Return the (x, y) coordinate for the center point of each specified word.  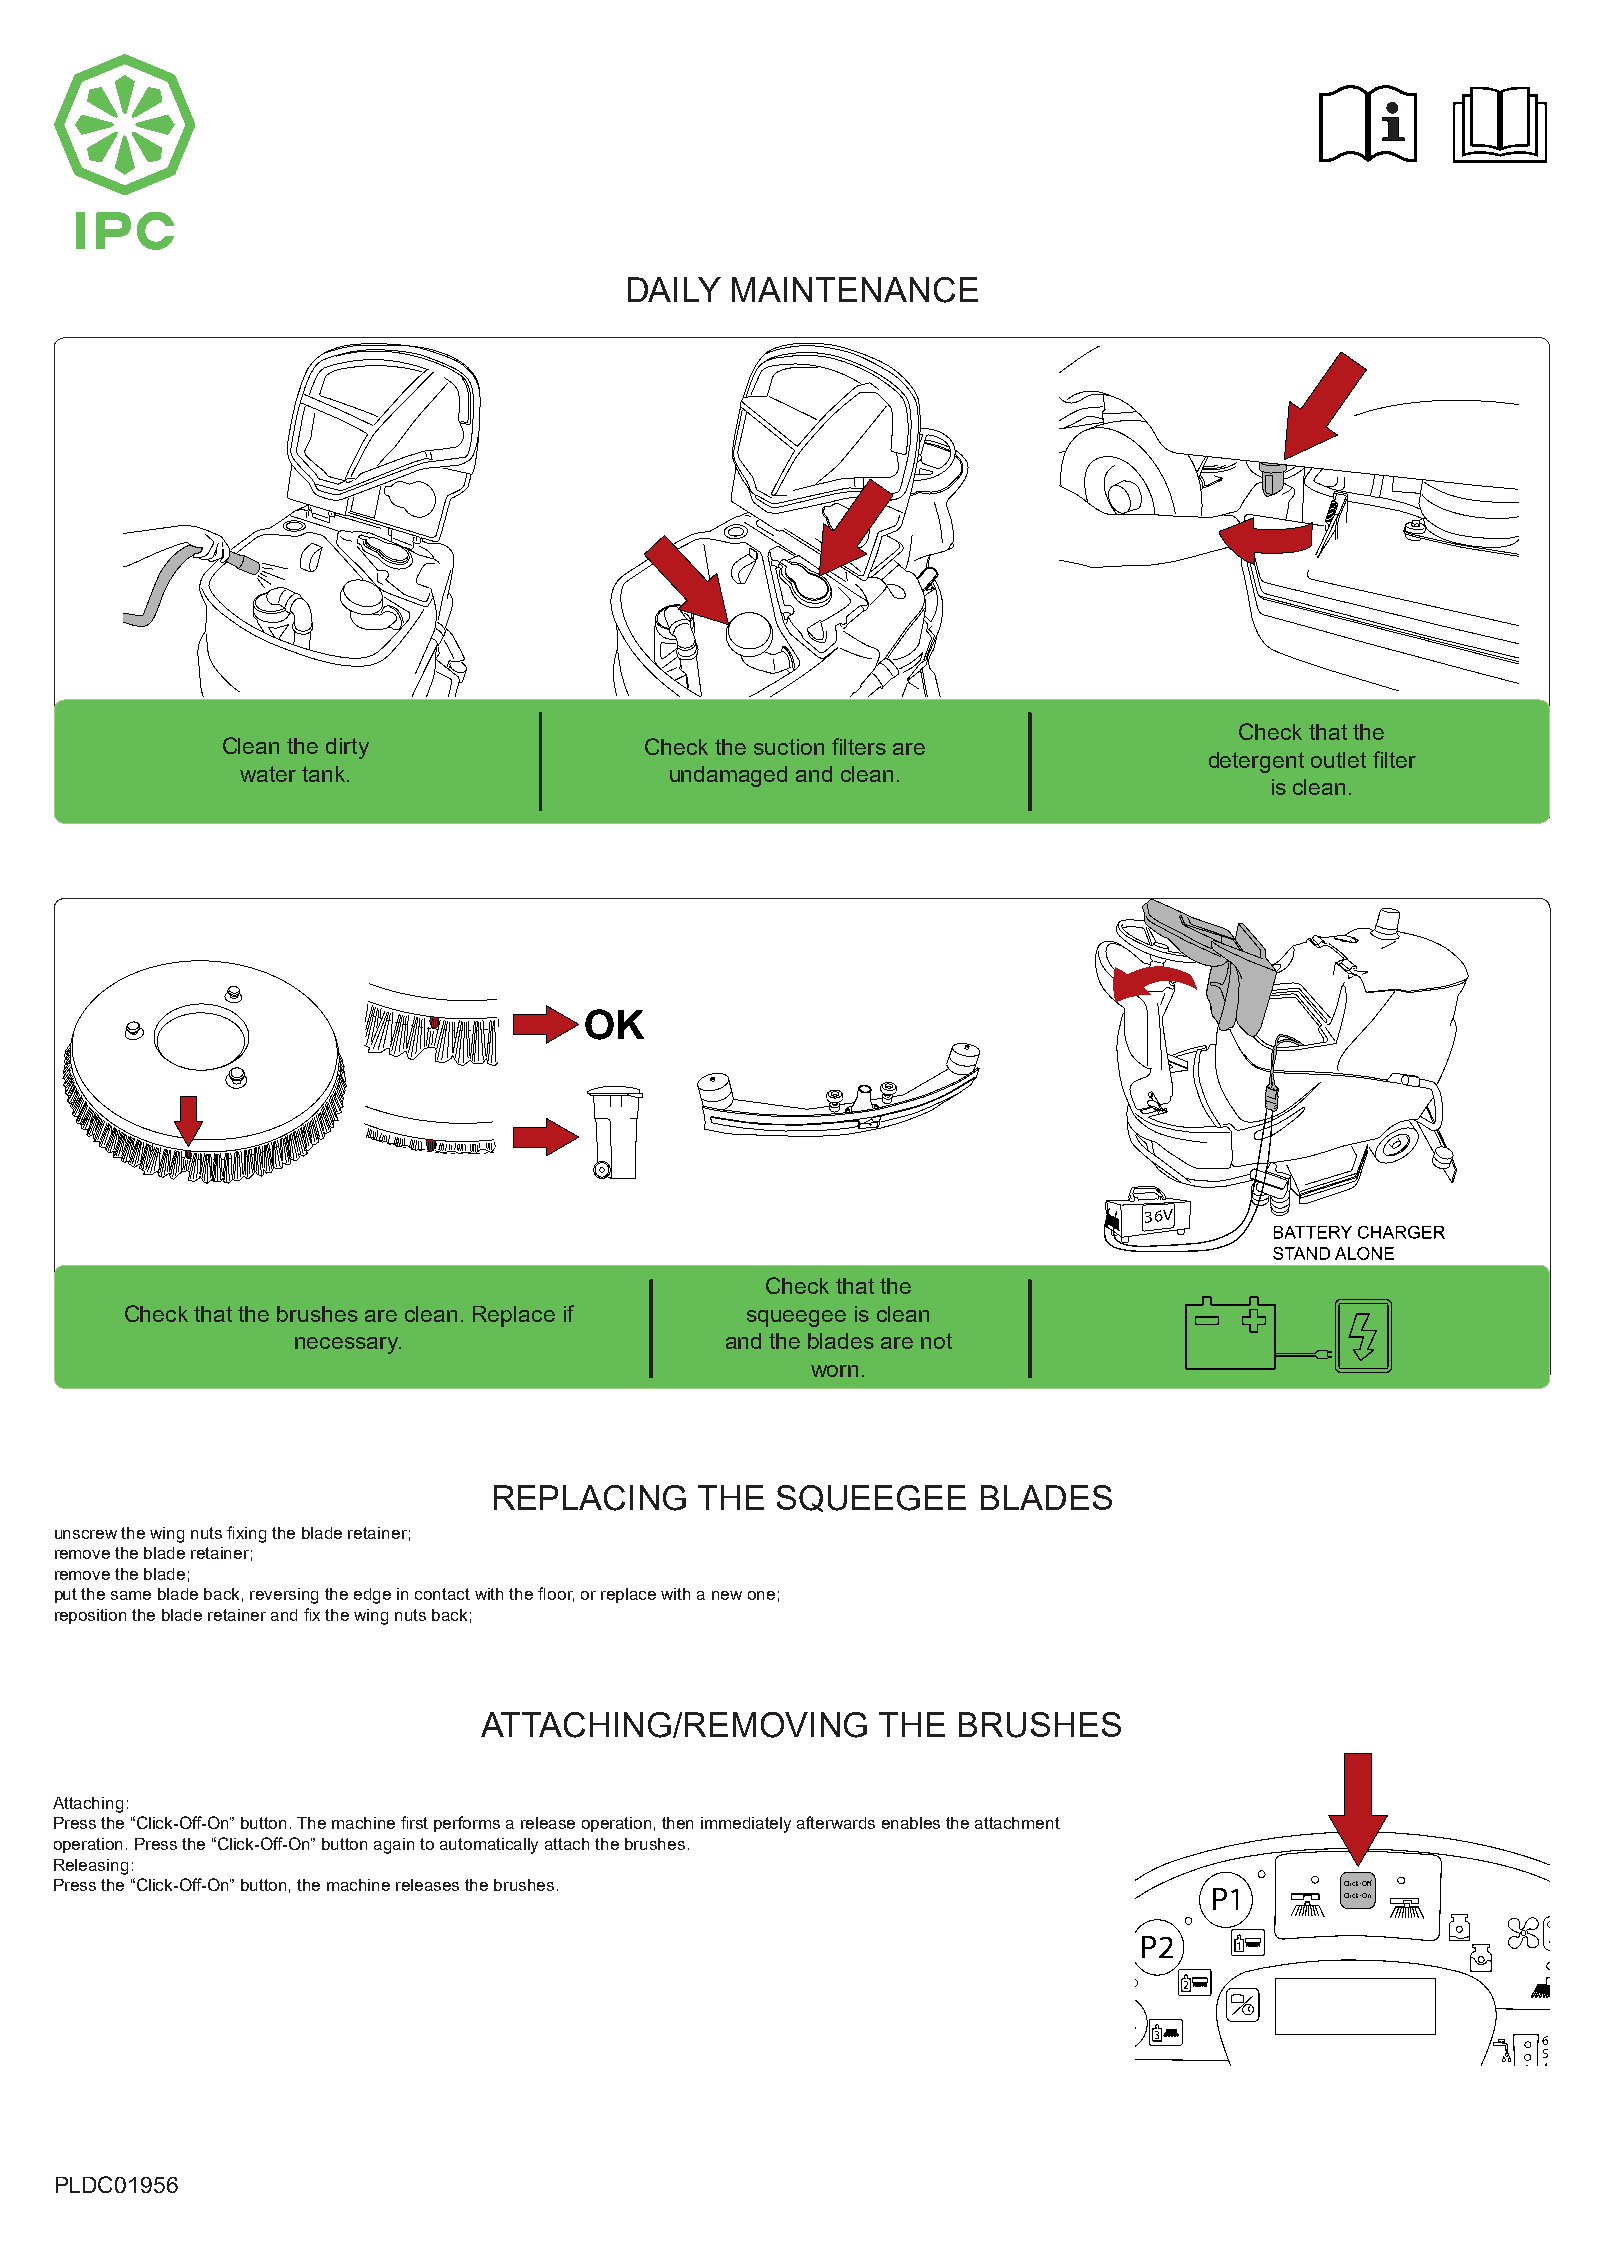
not (936, 1341)
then (677, 1823)
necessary (347, 1345)
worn (834, 1371)
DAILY (674, 289)
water (268, 774)
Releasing (91, 1867)
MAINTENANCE (855, 290)
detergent (1256, 762)
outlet (1338, 760)
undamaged (728, 776)
